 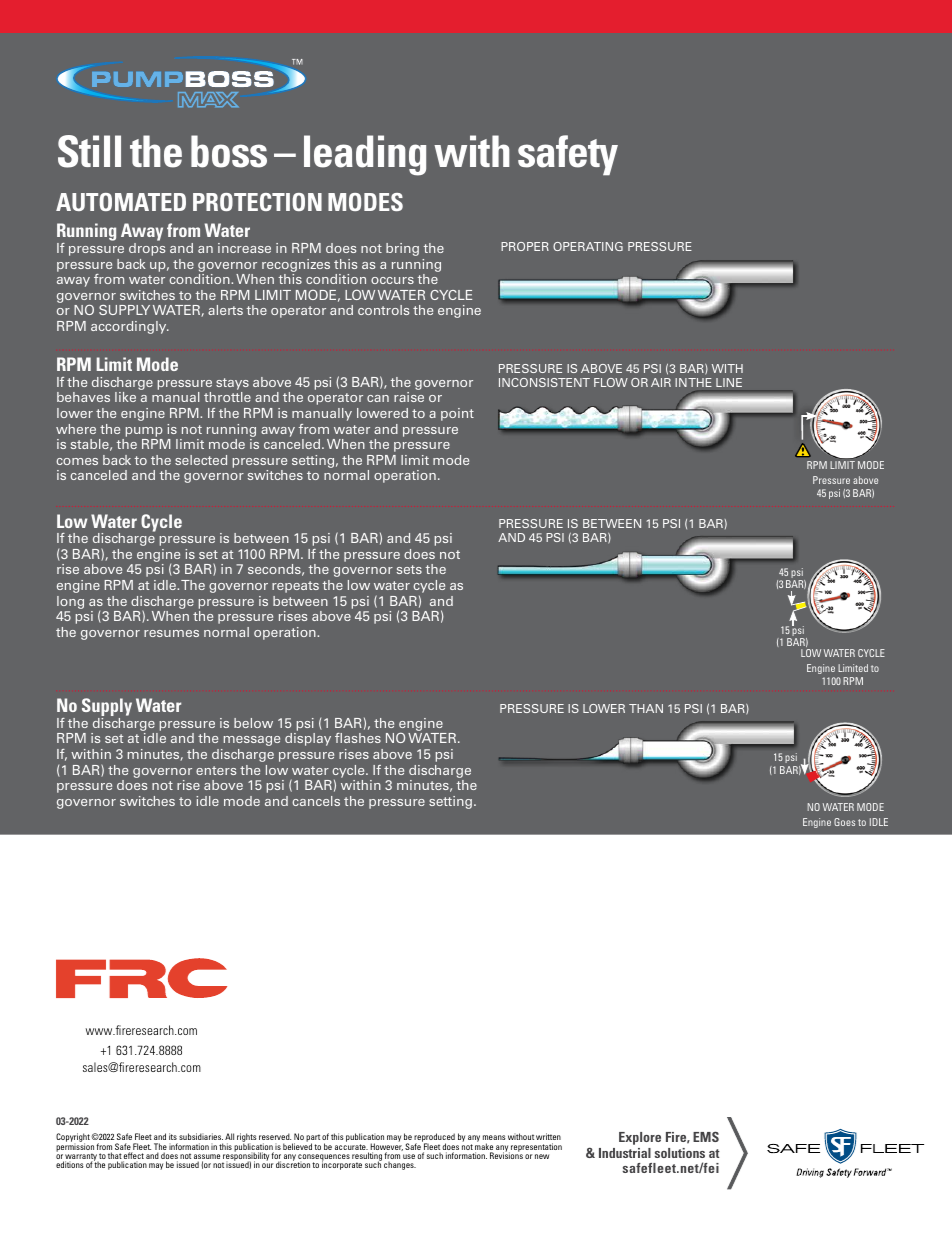 I want to click on its, so click(x=173, y=1136).
